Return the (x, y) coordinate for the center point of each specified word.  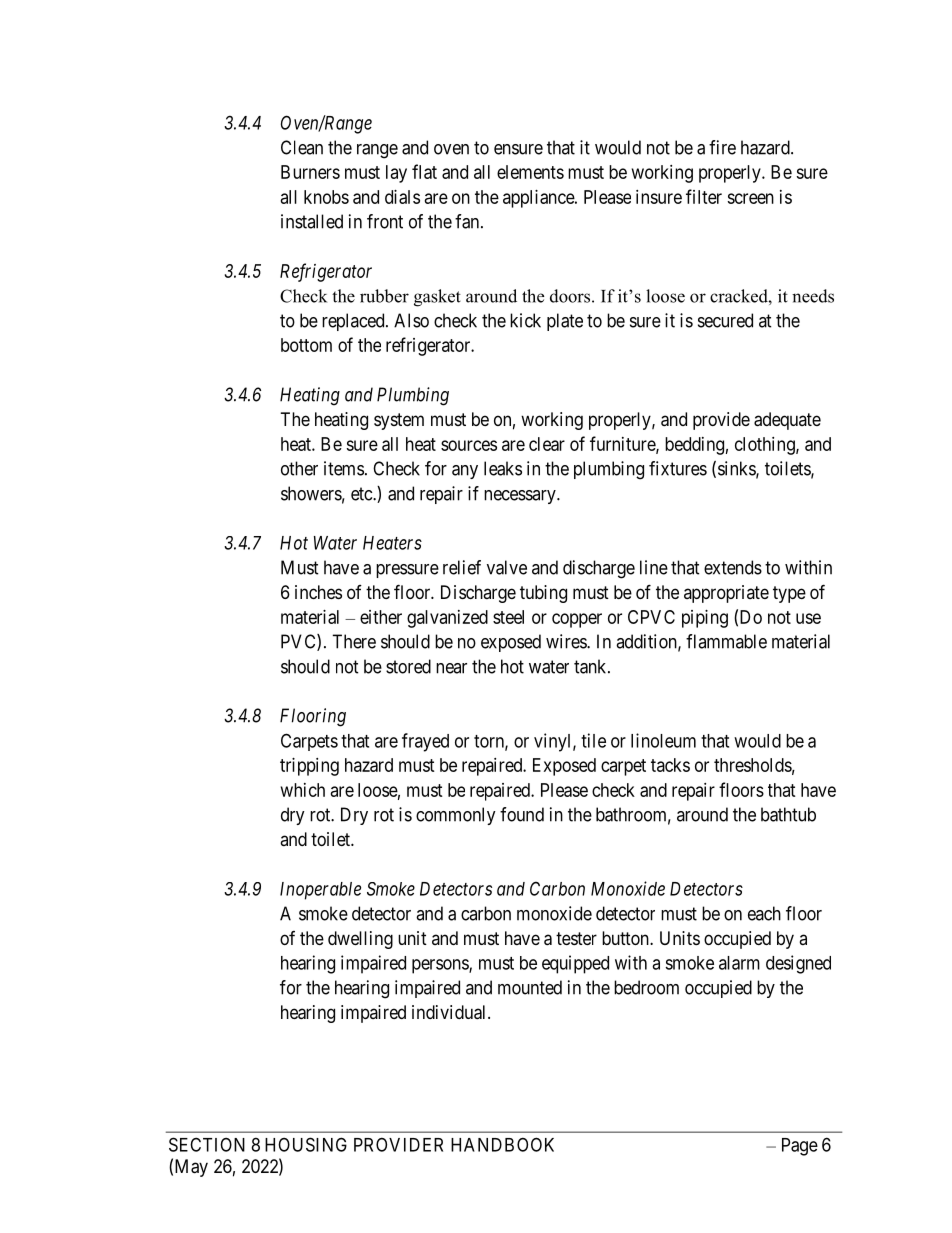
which (303, 790)
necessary (521, 497)
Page (800, 1147)
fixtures (678, 468)
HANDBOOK (502, 1144)
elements (530, 172)
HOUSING (306, 1144)
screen (750, 198)
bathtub (788, 814)
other (299, 468)
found (522, 814)
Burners (310, 172)
